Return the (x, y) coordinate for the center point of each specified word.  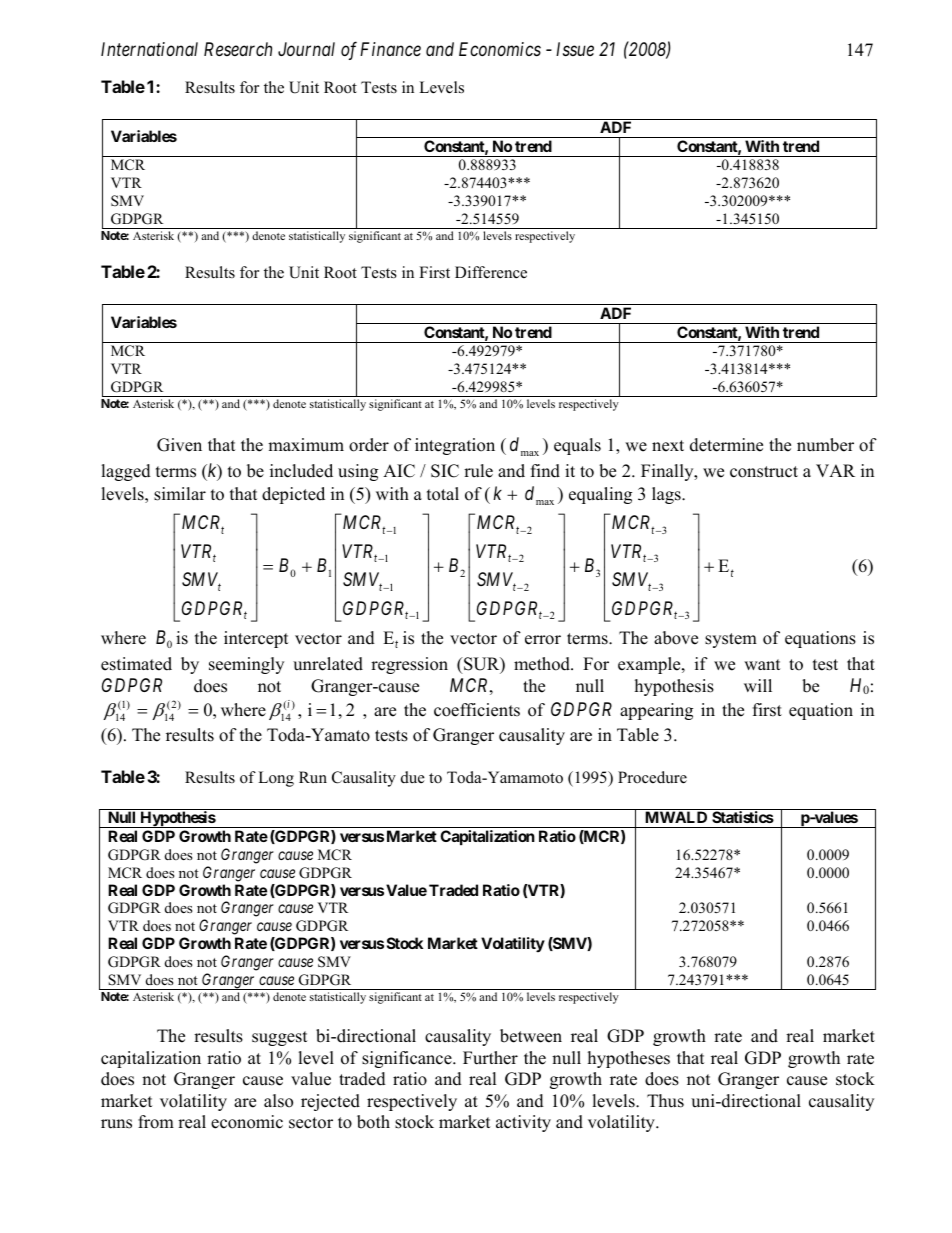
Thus (665, 1101)
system (731, 640)
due (413, 777)
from (156, 1122)
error (543, 640)
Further (490, 1058)
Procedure (652, 777)
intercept (256, 639)
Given (179, 445)
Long (276, 779)
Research (238, 49)
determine (726, 445)
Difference (491, 272)
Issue (575, 49)
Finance (390, 49)
